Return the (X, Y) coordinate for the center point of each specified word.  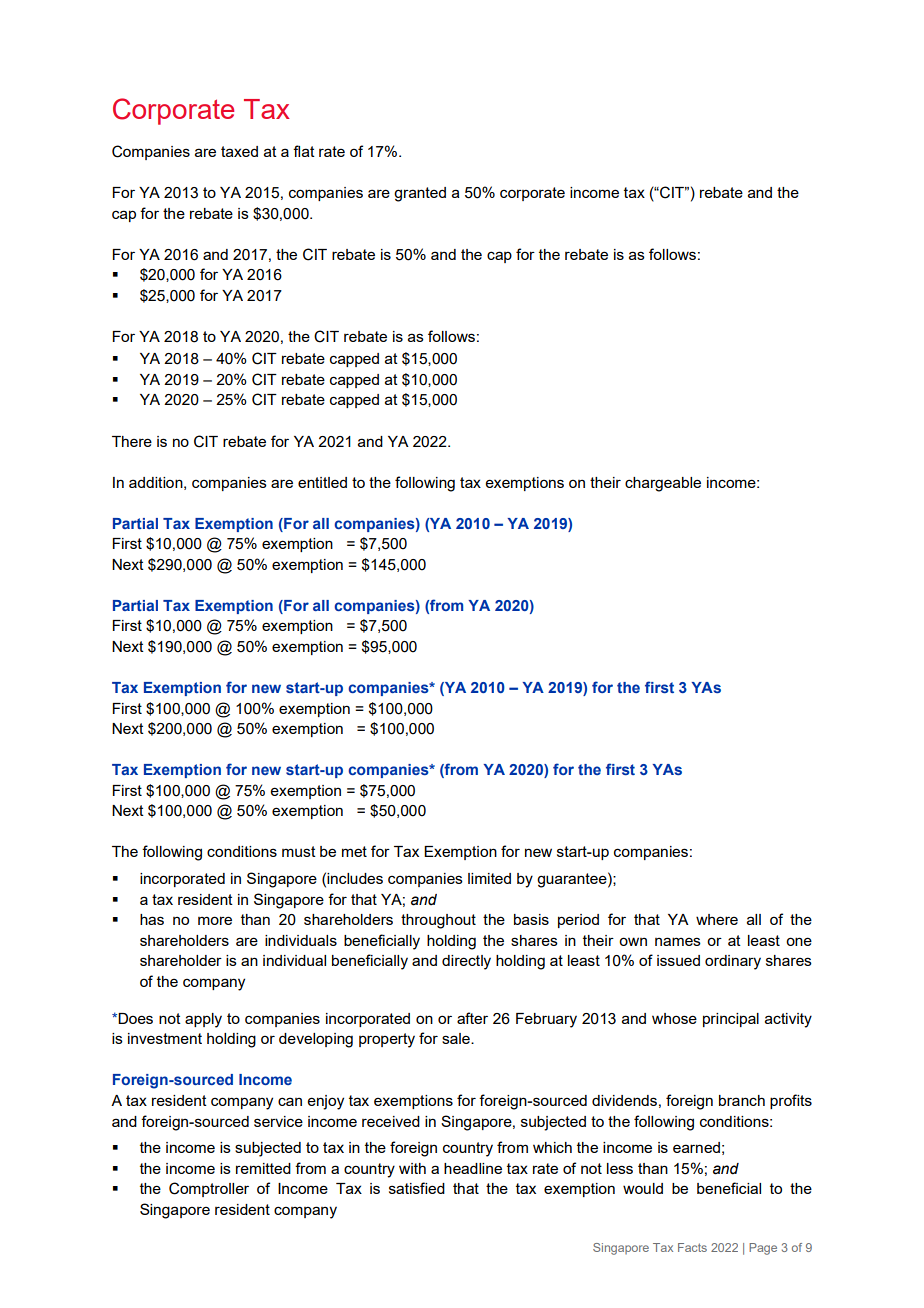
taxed (239, 151)
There (132, 441)
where (717, 919)
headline (473, 1168)
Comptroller (209, 1189)
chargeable (663, 484)
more (215, 920)
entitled (322, 482)
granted (420, 194)
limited (489, 878)
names (678, 941)
